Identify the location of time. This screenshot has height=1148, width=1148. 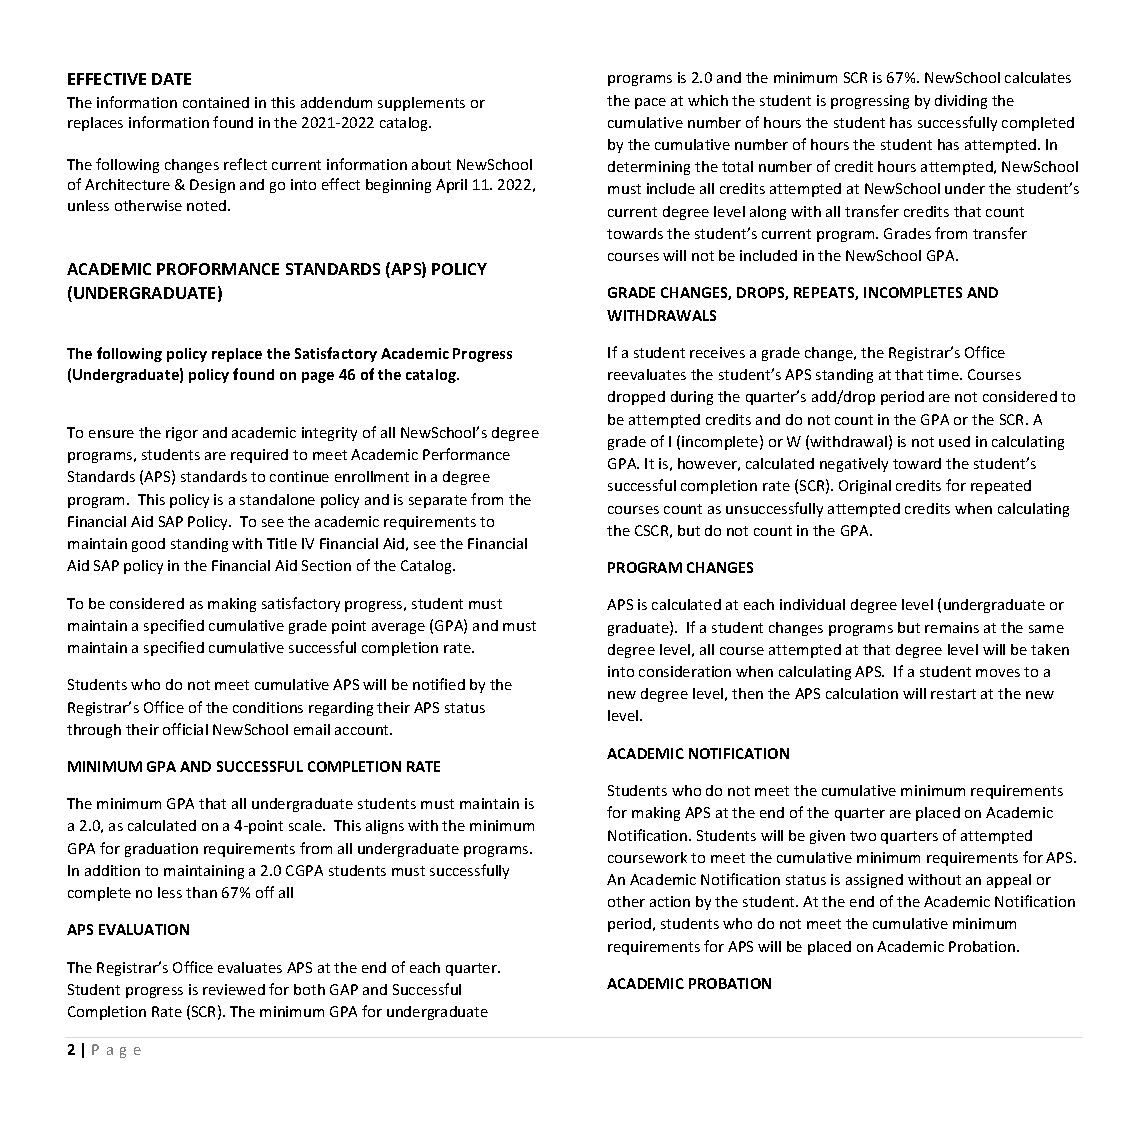
(944, 374).
